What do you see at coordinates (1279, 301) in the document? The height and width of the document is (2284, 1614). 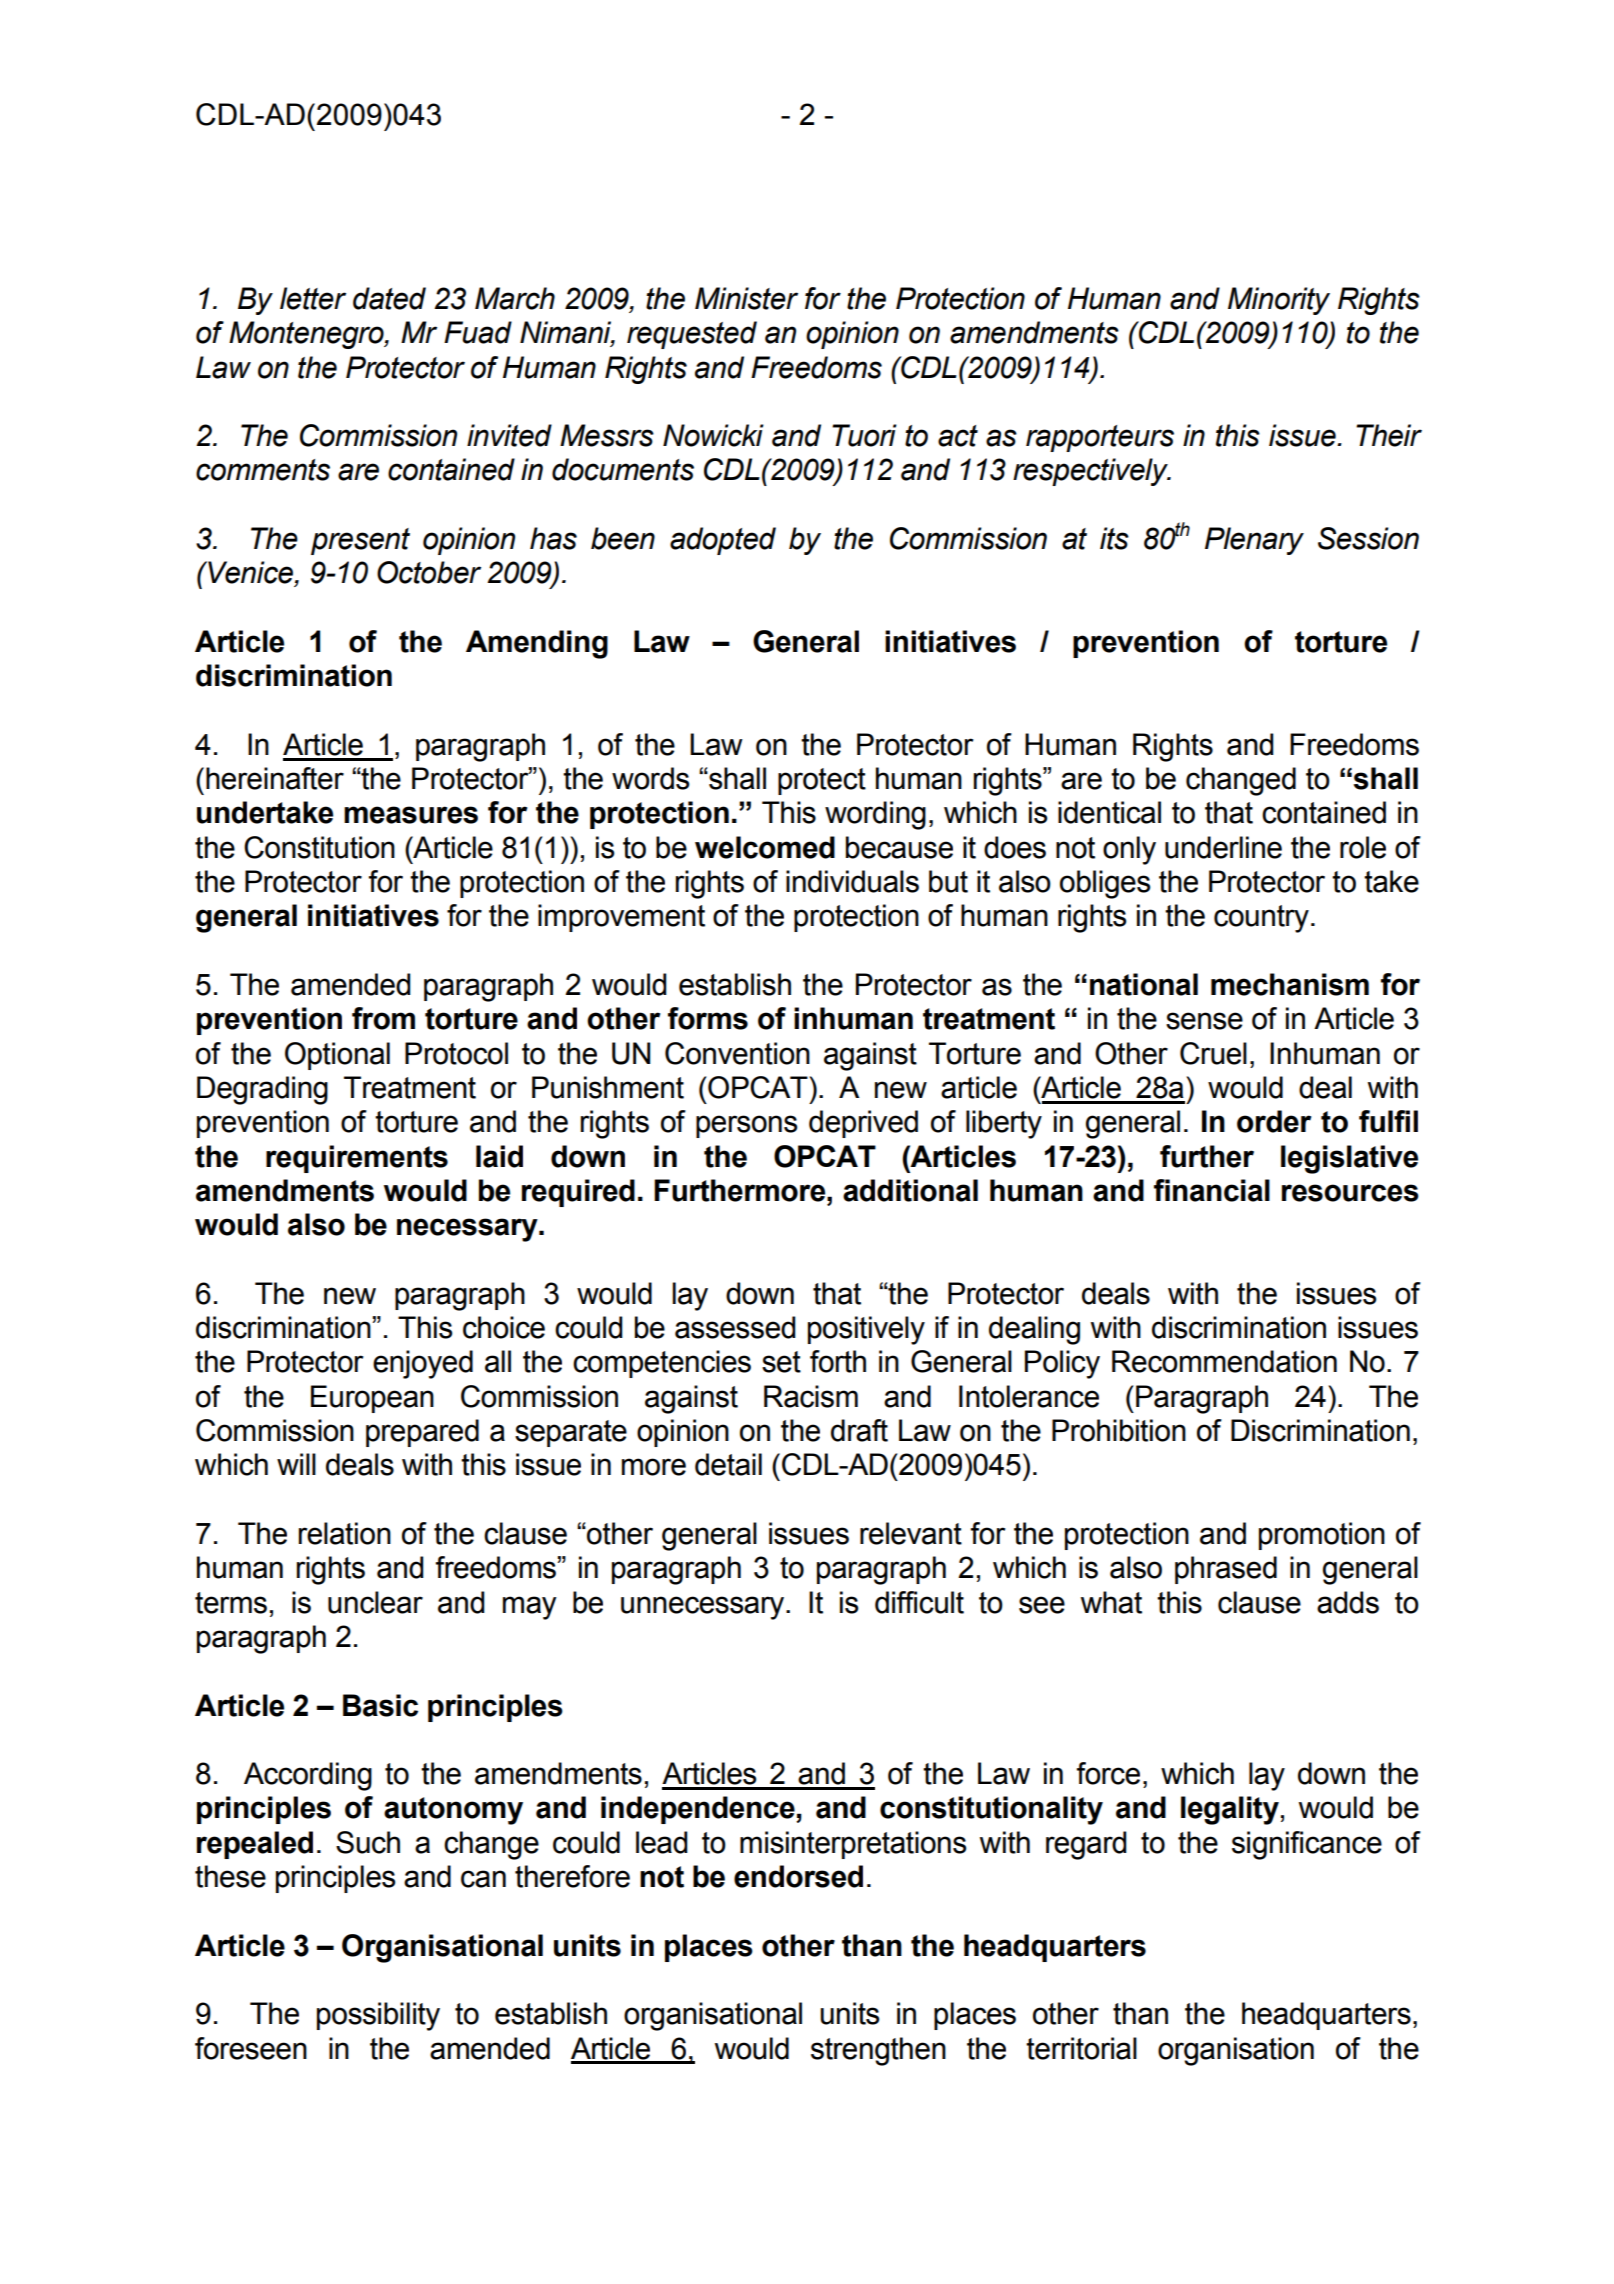 I see `Minority` at bounding box center [1279, 301].
